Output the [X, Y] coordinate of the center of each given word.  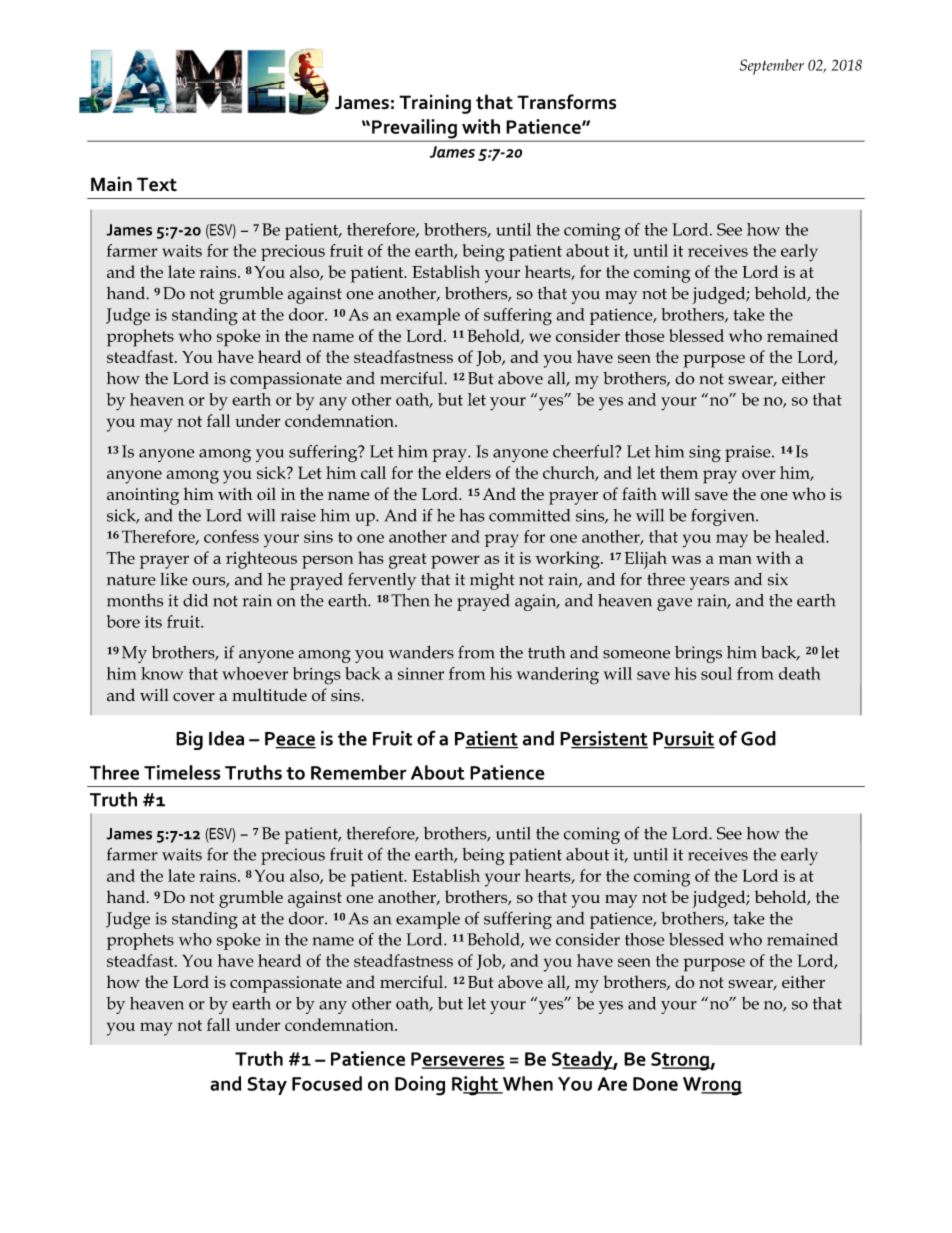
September [772, 67]
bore [123, 621]
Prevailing [414, 130]
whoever [255, 673]
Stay [267, 1086]
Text [157, 184]
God [758, 738]
